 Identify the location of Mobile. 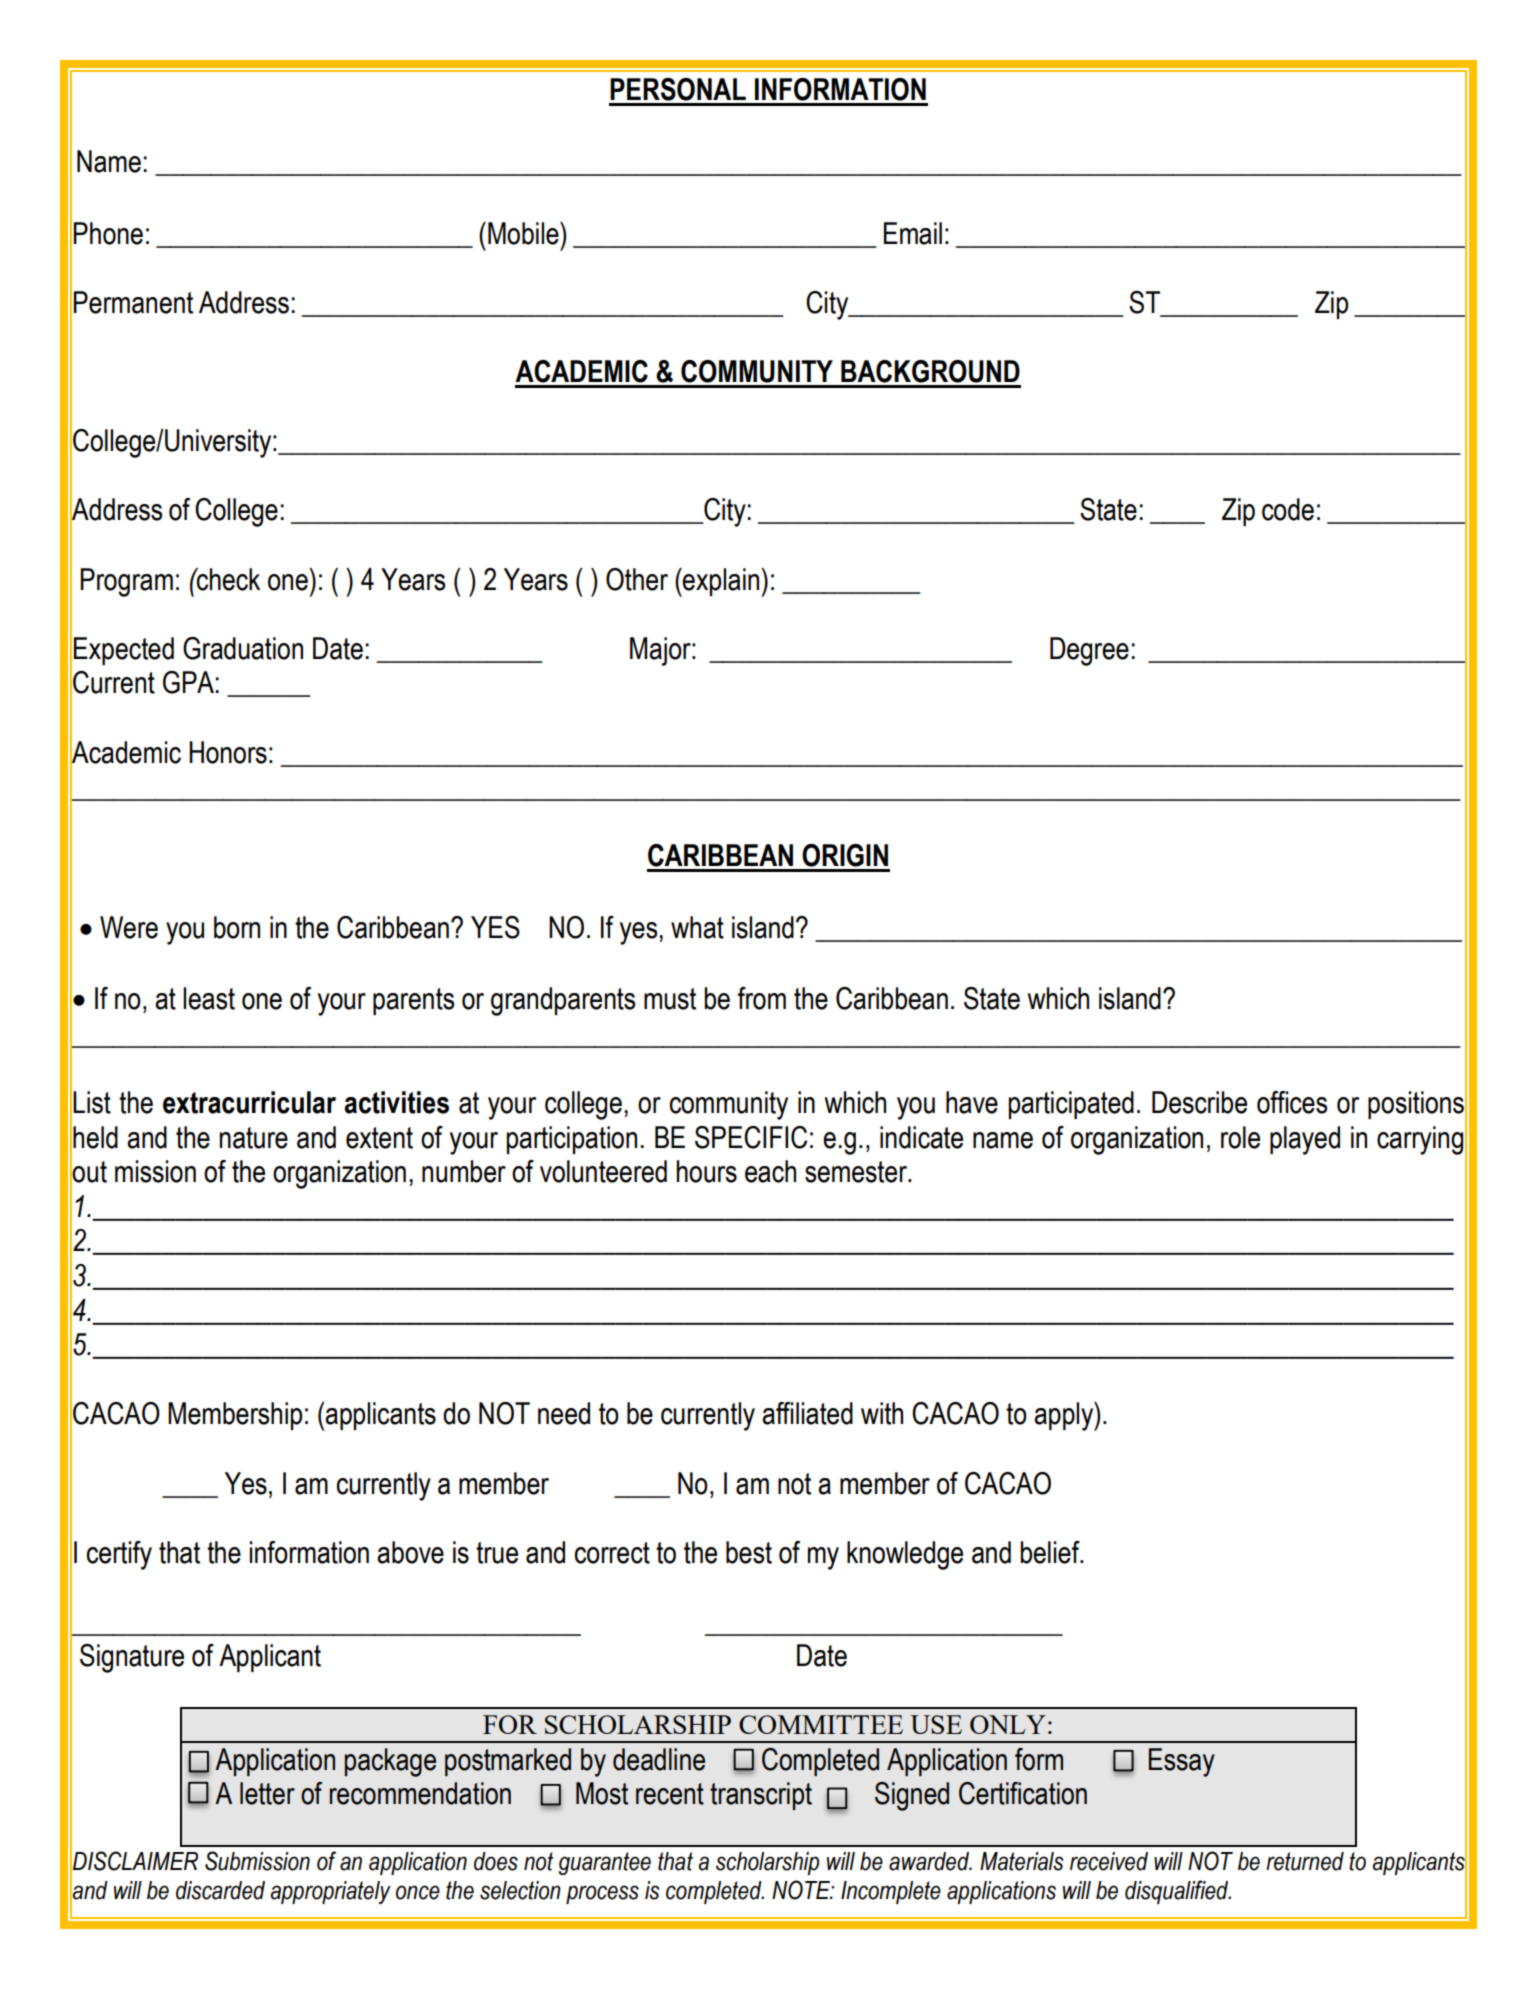
(524, 233).
